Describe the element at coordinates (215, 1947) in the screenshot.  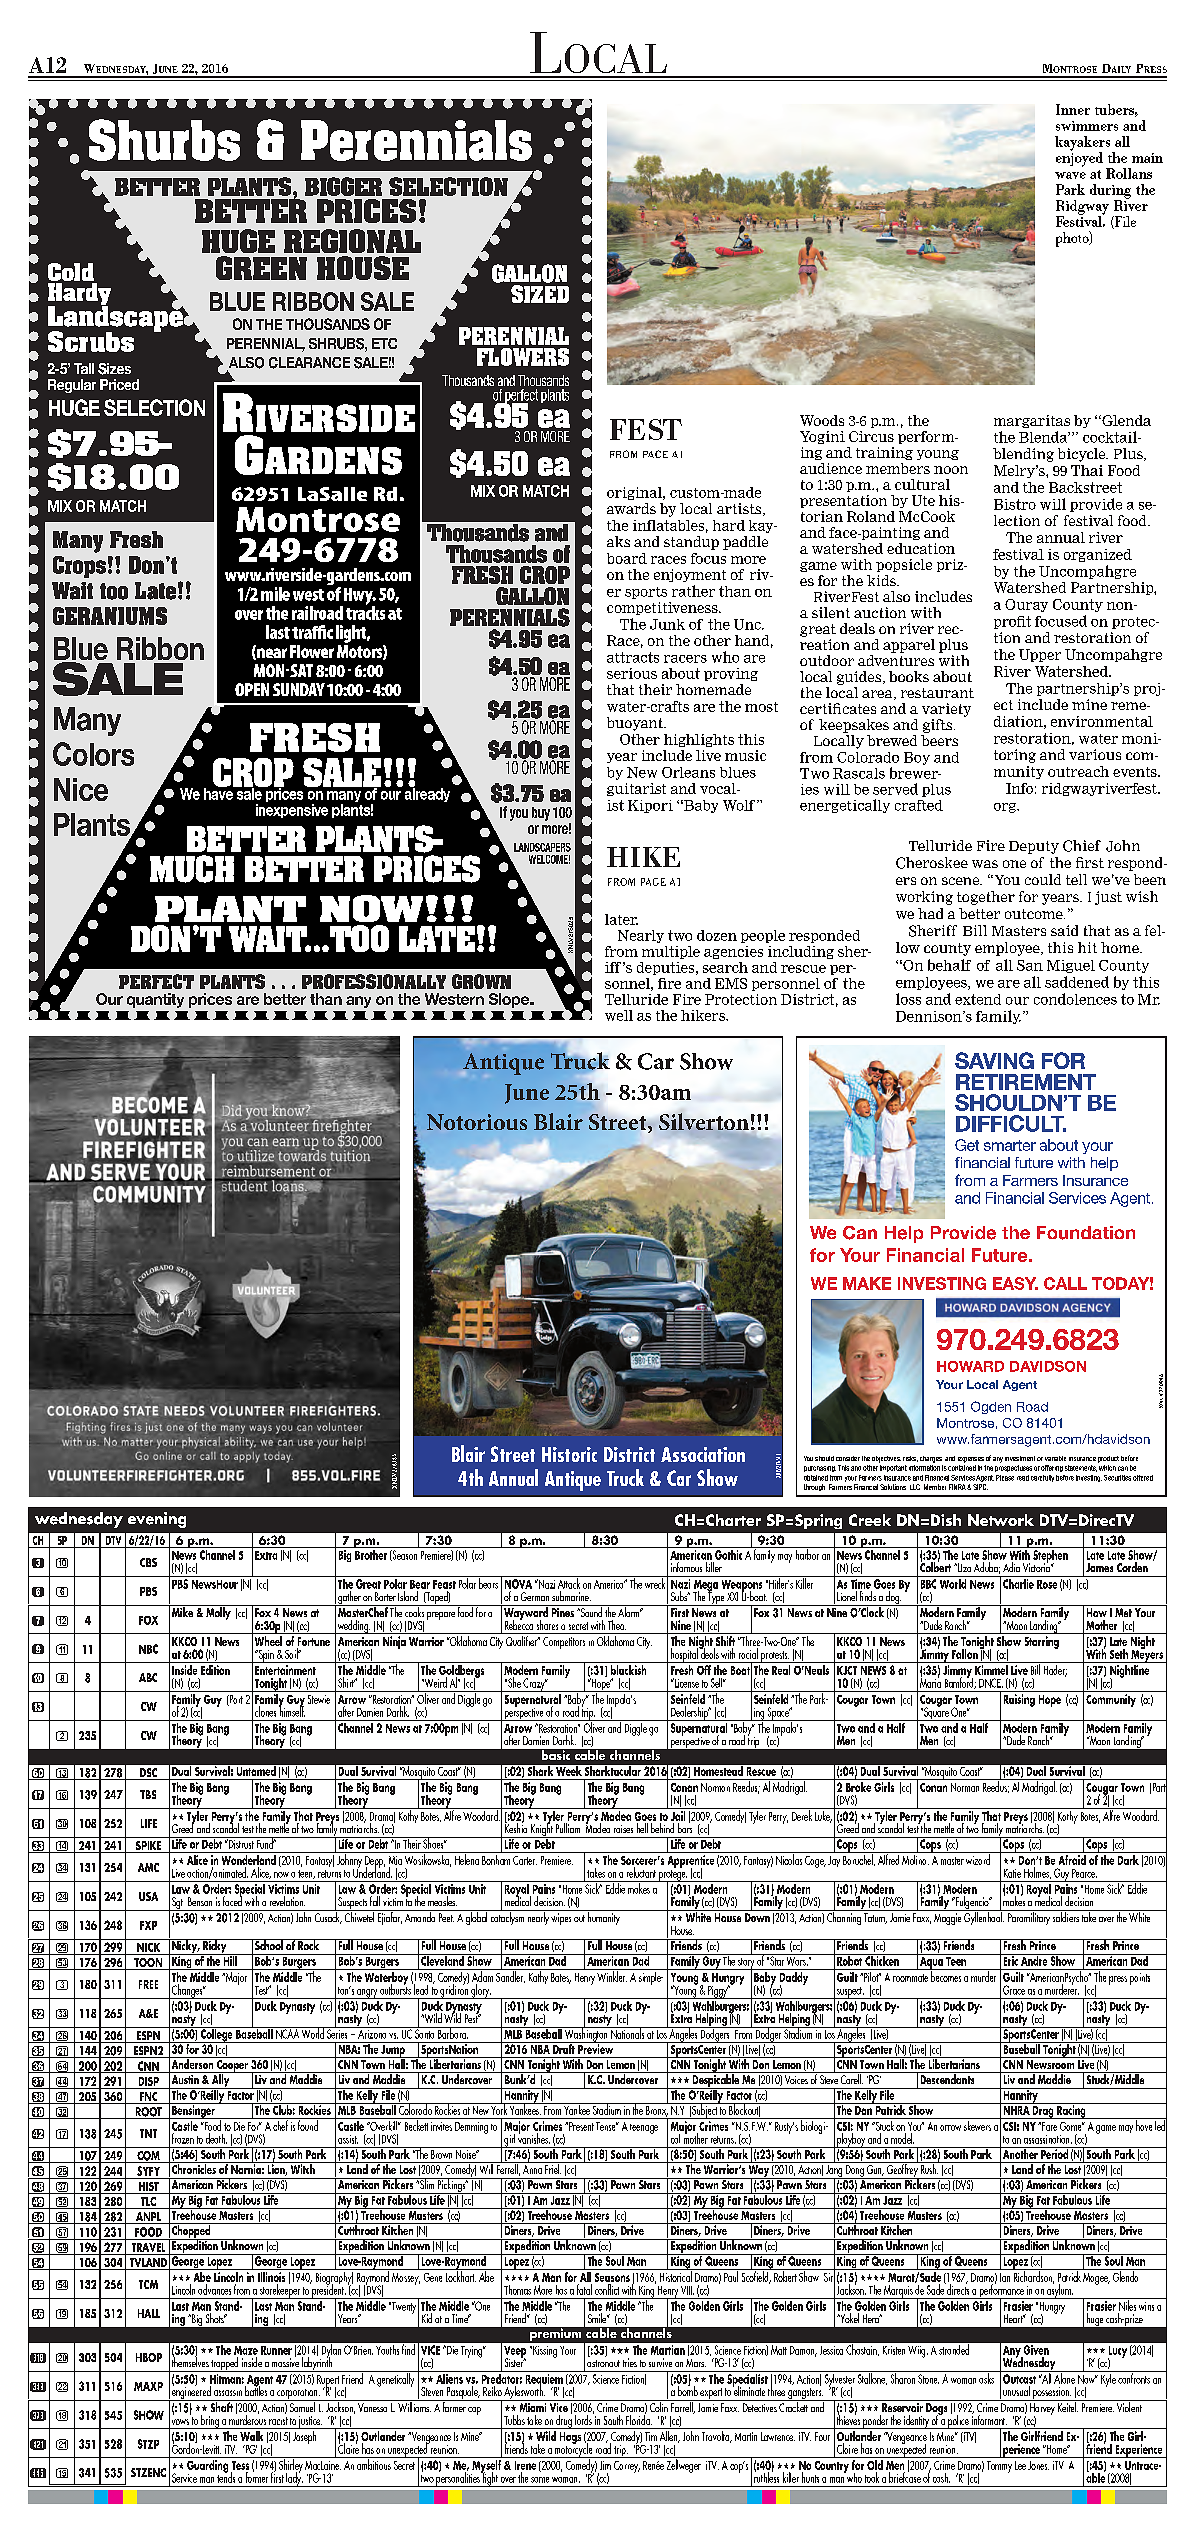
I see `Ricky` at that location.
